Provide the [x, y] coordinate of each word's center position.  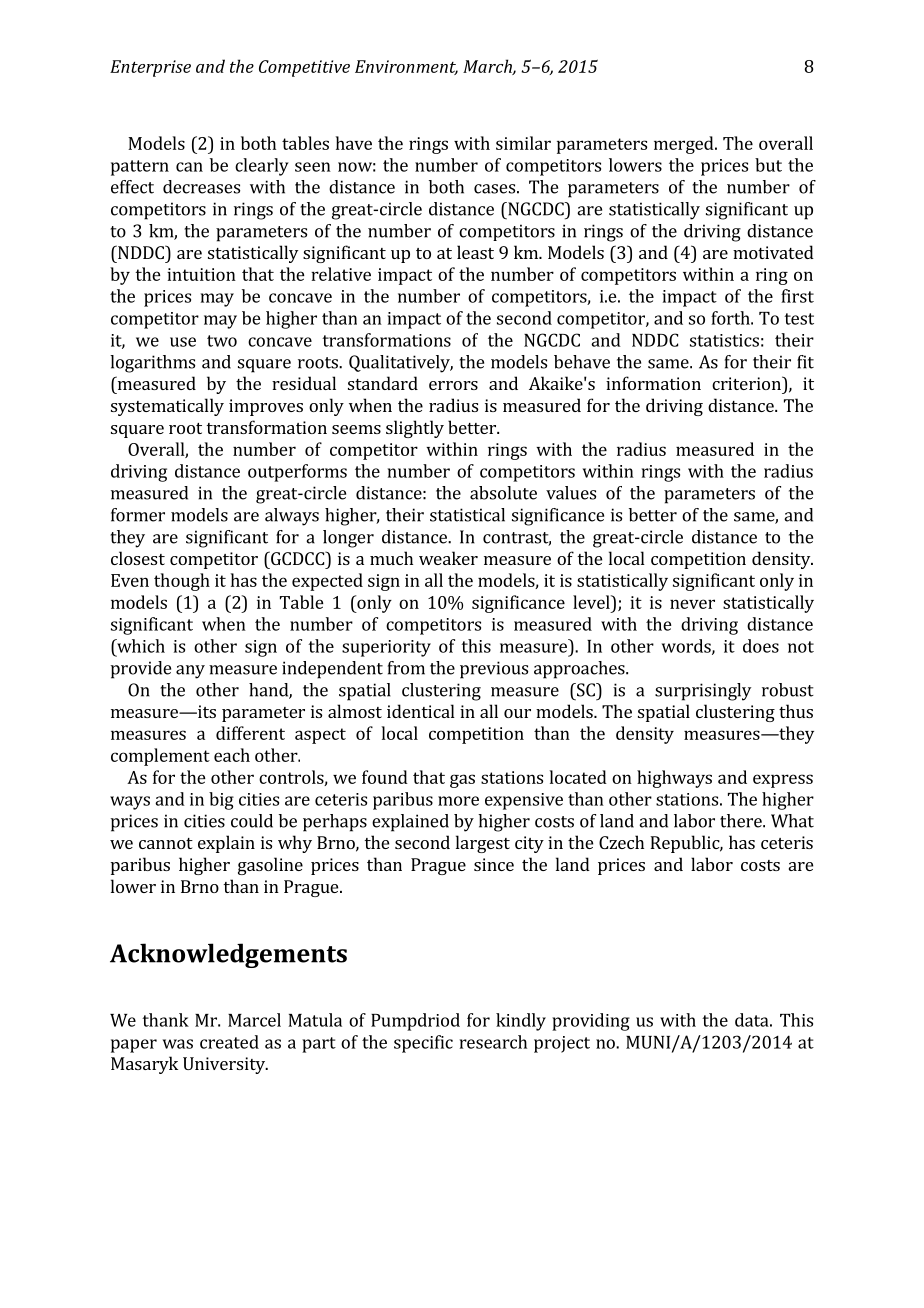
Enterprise [150, 68]
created [229, 1042]
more [458, 801]
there [742, 821]
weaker [448, 558]
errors [453, 385]
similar [523, 143]
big [221, 801]
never [692, 604]
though [182, 582]
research [493, 1042]
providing [591, 1022]
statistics [724, 340]
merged [685, 145]
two [222, 341]
